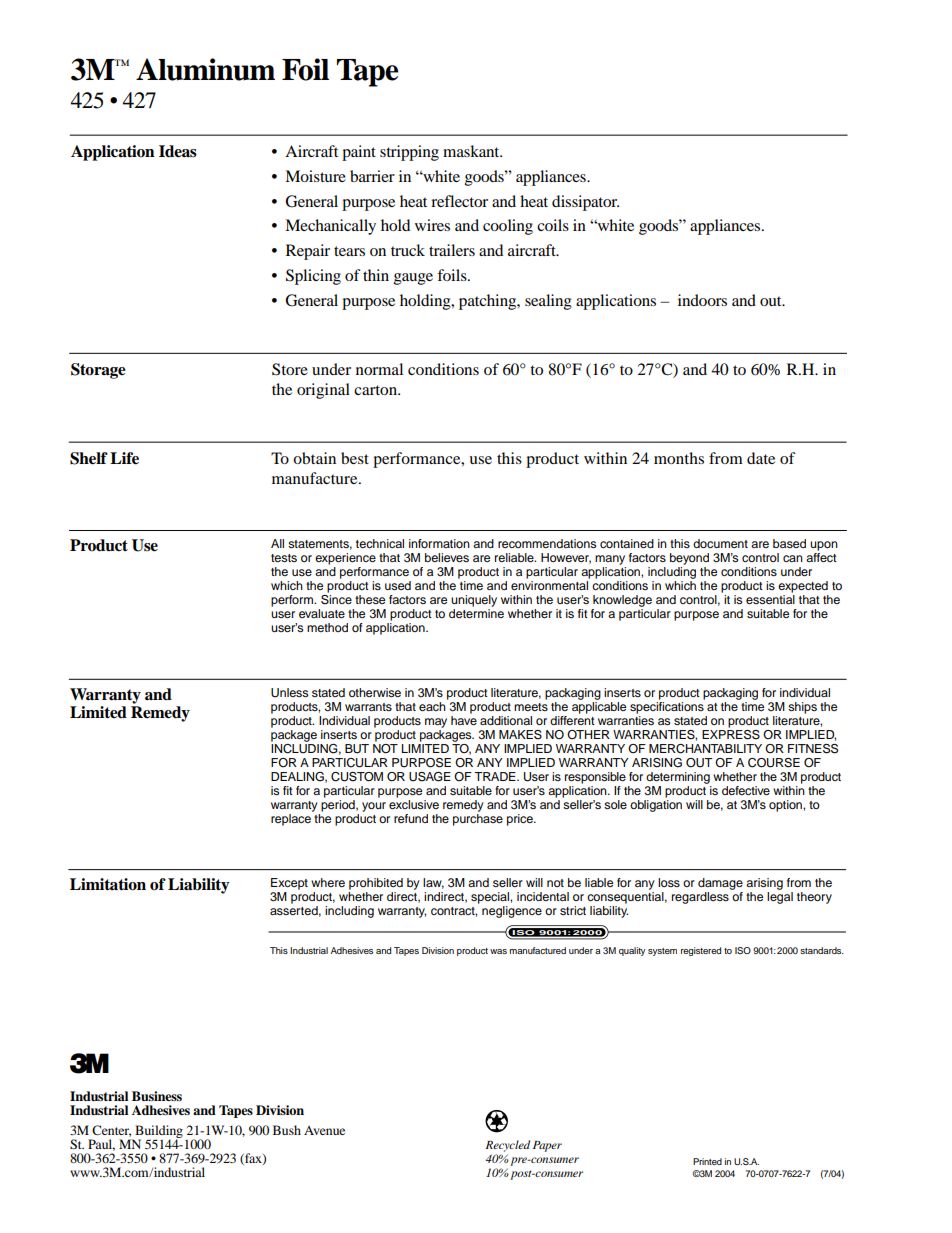  What do you see at coordinates (205, 69) in the screenshot?
I see `Aluminum` at bounding box center [205, 69].
